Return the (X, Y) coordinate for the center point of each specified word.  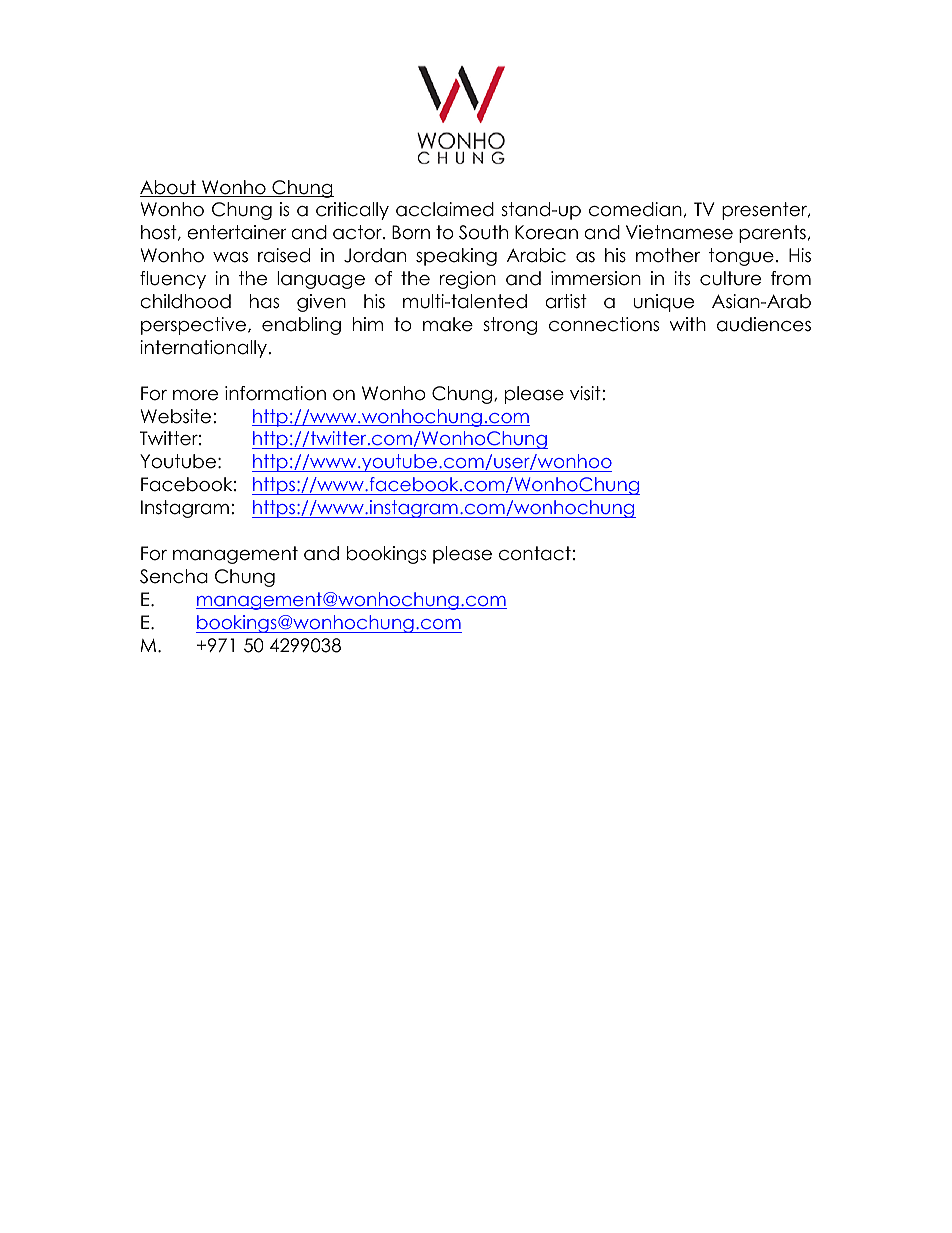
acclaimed (445, 209)
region (468, 280)
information (275, 393)
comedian (635, 209)
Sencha (174, 576)
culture (730, 278)
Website (176, 416)
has (264, 301)
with (687, 324)
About (169, 188)
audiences (764, 324)
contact (535, 553)
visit (585, 393)
